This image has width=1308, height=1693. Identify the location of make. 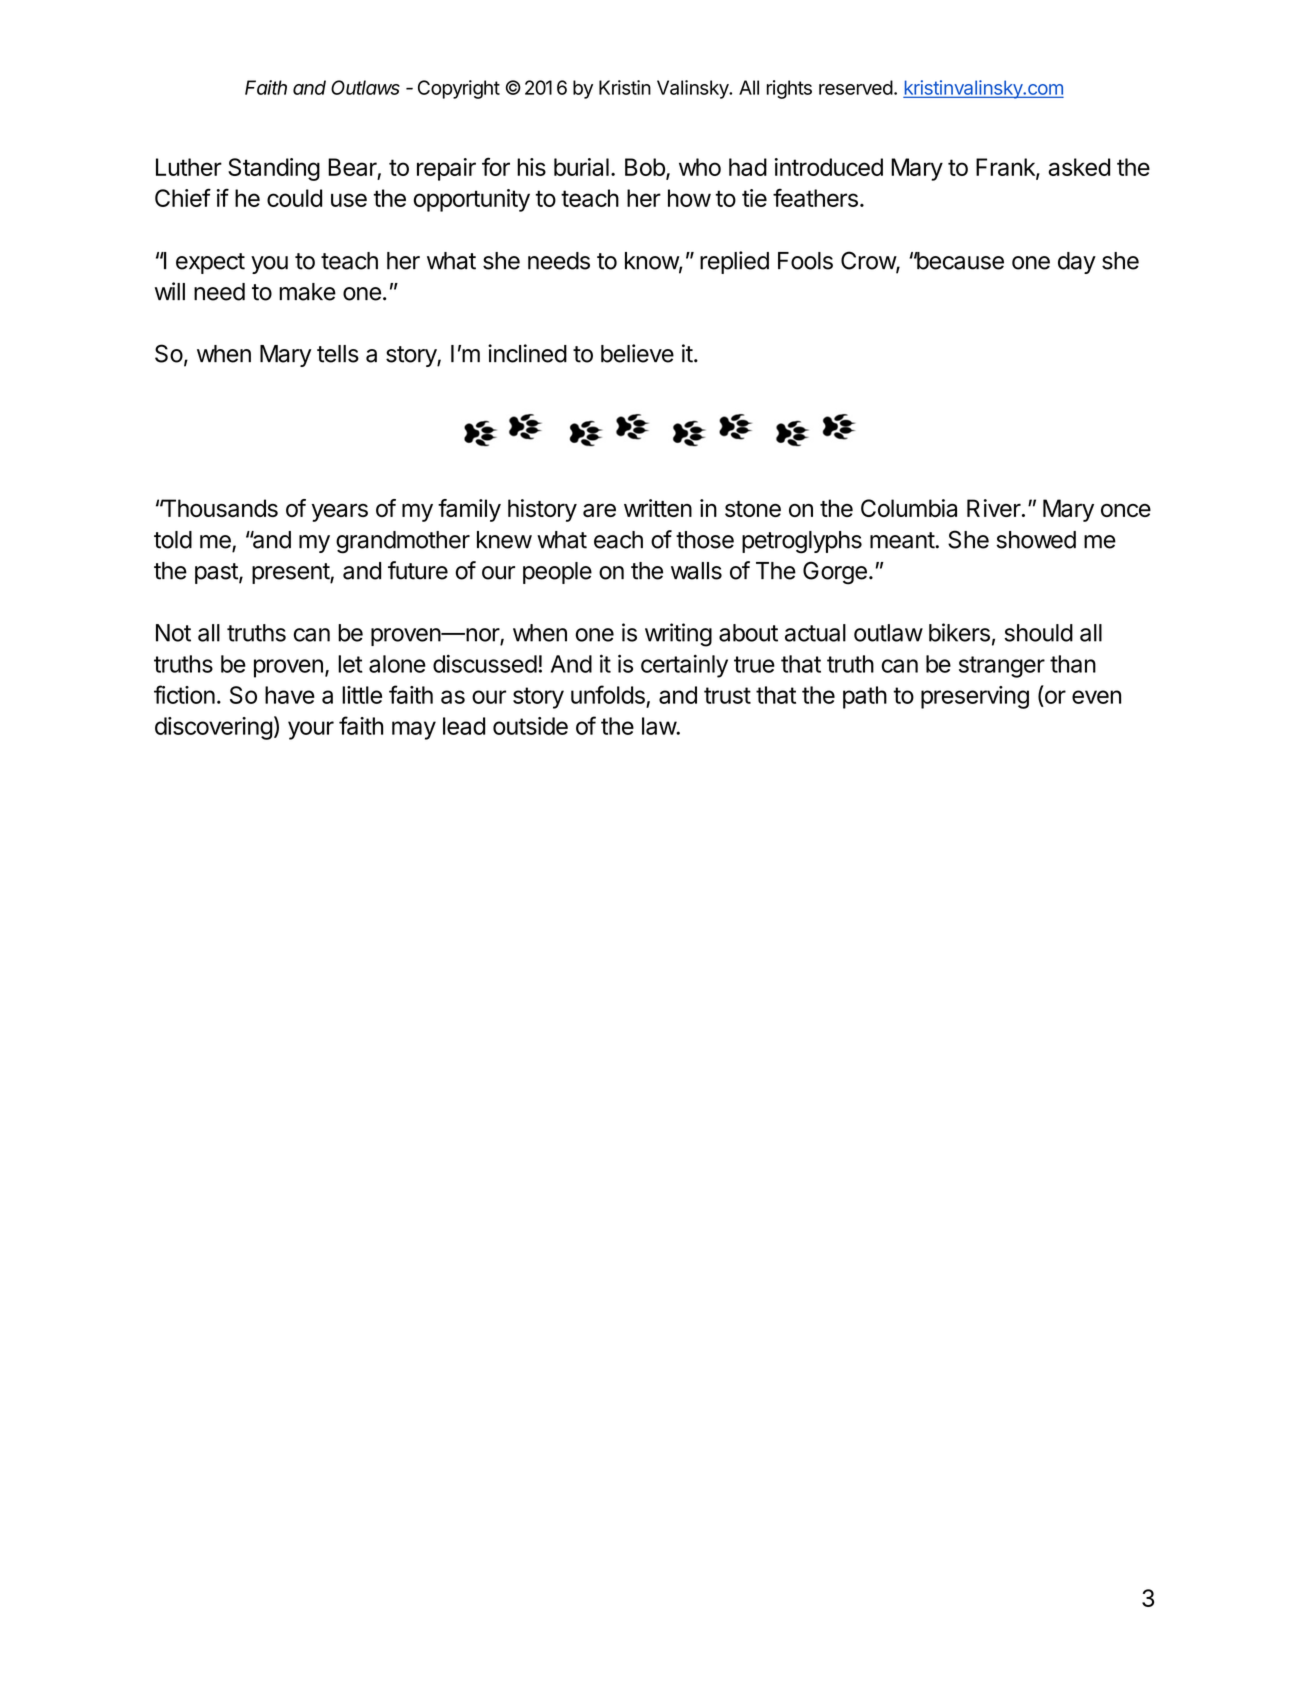
(307, 292).
